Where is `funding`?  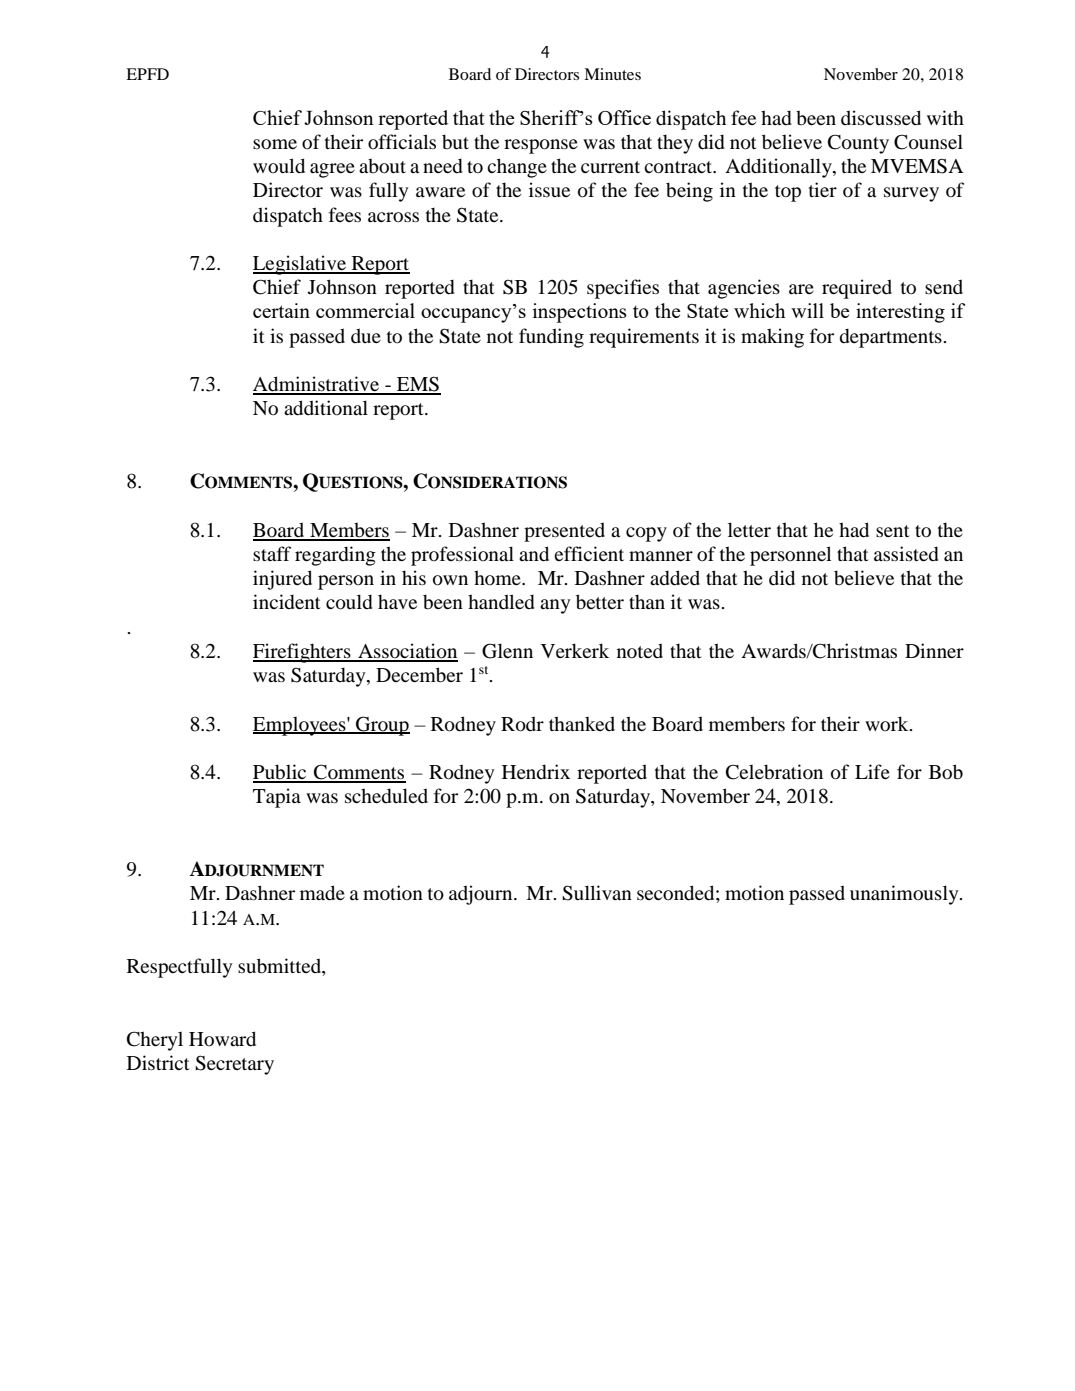
funding is located at coordinates (551, 338).
